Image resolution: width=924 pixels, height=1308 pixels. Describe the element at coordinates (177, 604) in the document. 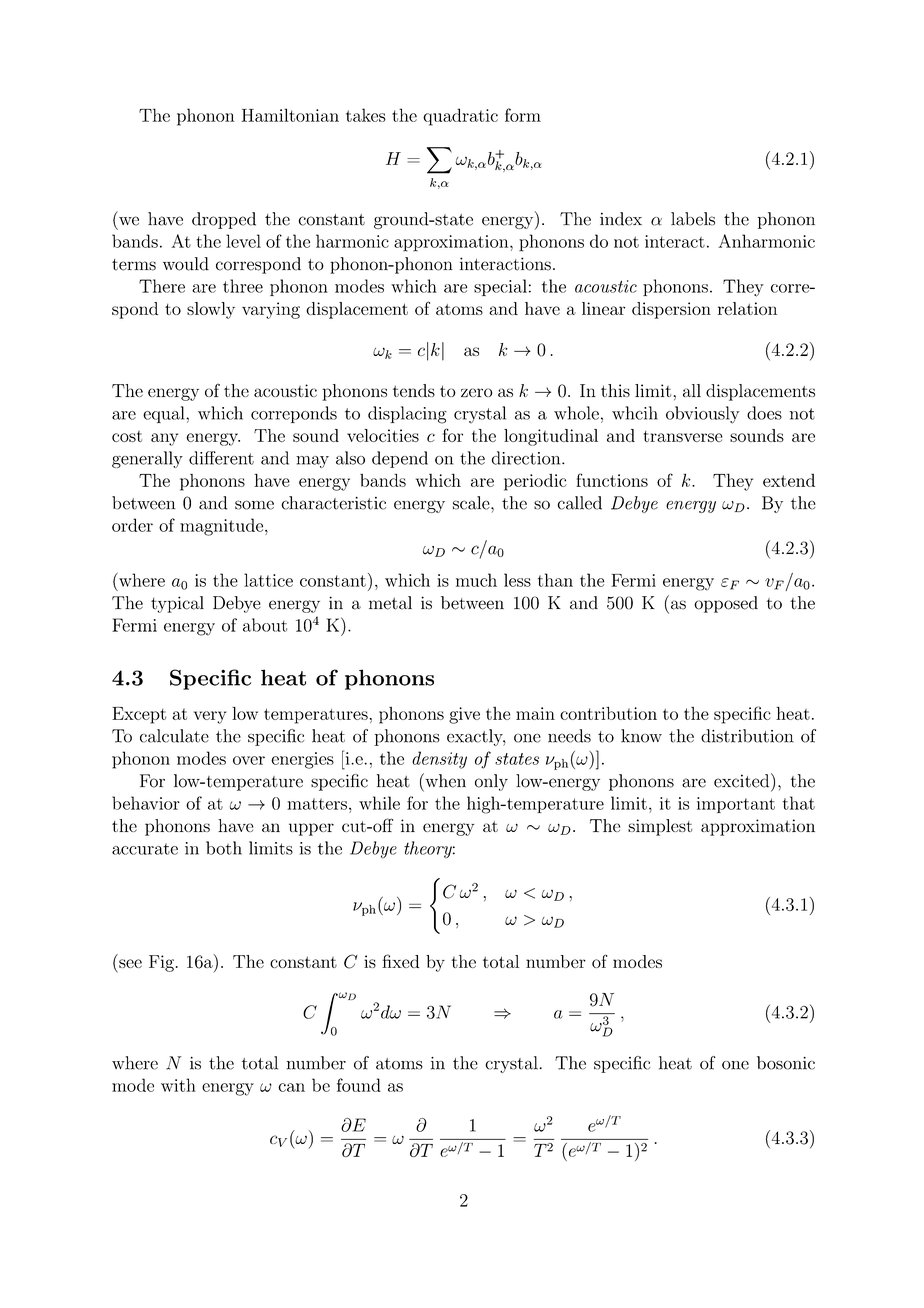

I see `typical` at that location.
